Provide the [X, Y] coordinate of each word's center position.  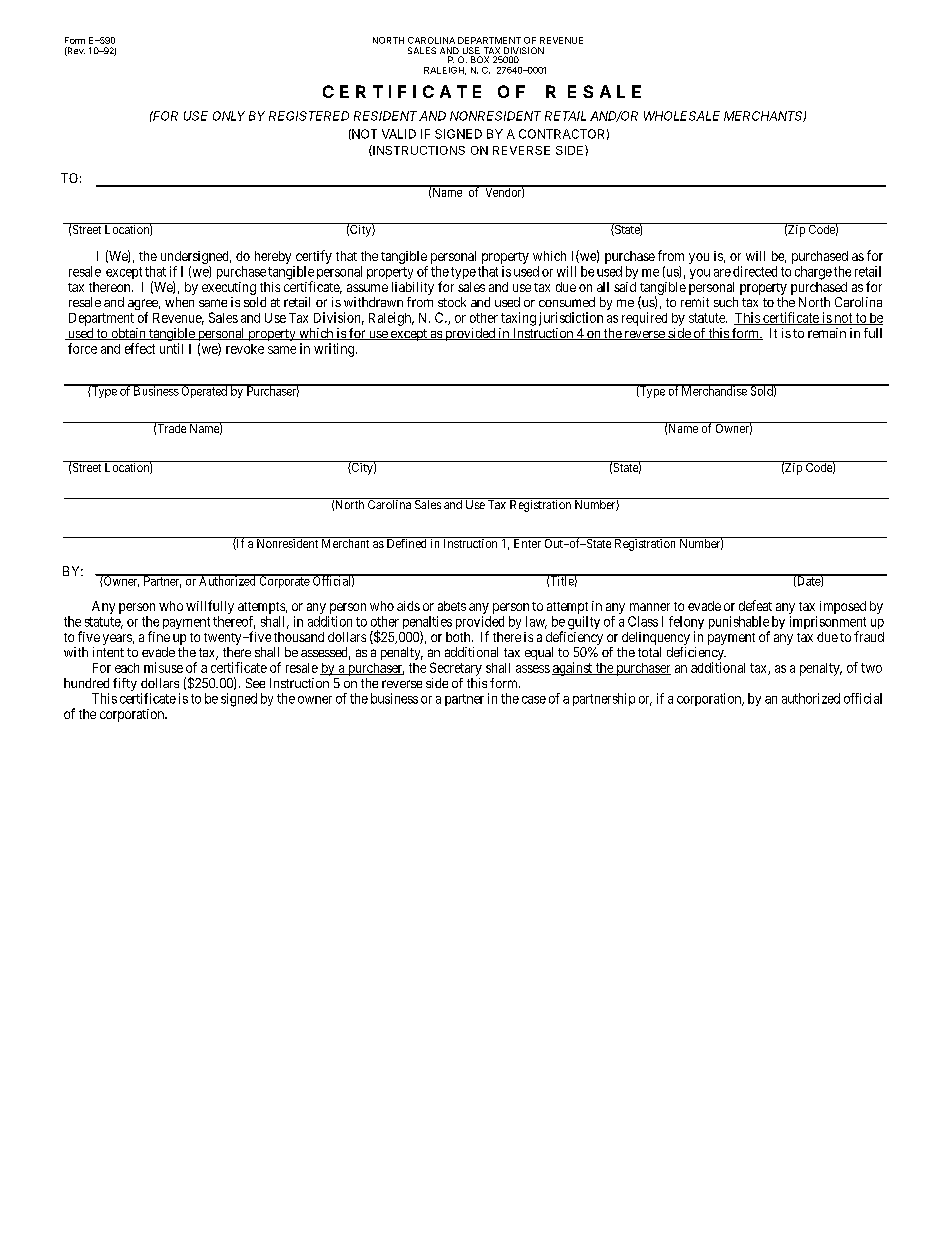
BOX [480, 59]
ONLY [229, 116]
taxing [518, 320]
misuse [163, 667]
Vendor [504, 191]
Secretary [456, 670]
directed [755, 271]
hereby [275, 259]
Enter [527, 542]
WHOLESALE [682, 116]
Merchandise [715, 390]
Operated [205, 391]
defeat [755, 605]
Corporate [285, 581]
